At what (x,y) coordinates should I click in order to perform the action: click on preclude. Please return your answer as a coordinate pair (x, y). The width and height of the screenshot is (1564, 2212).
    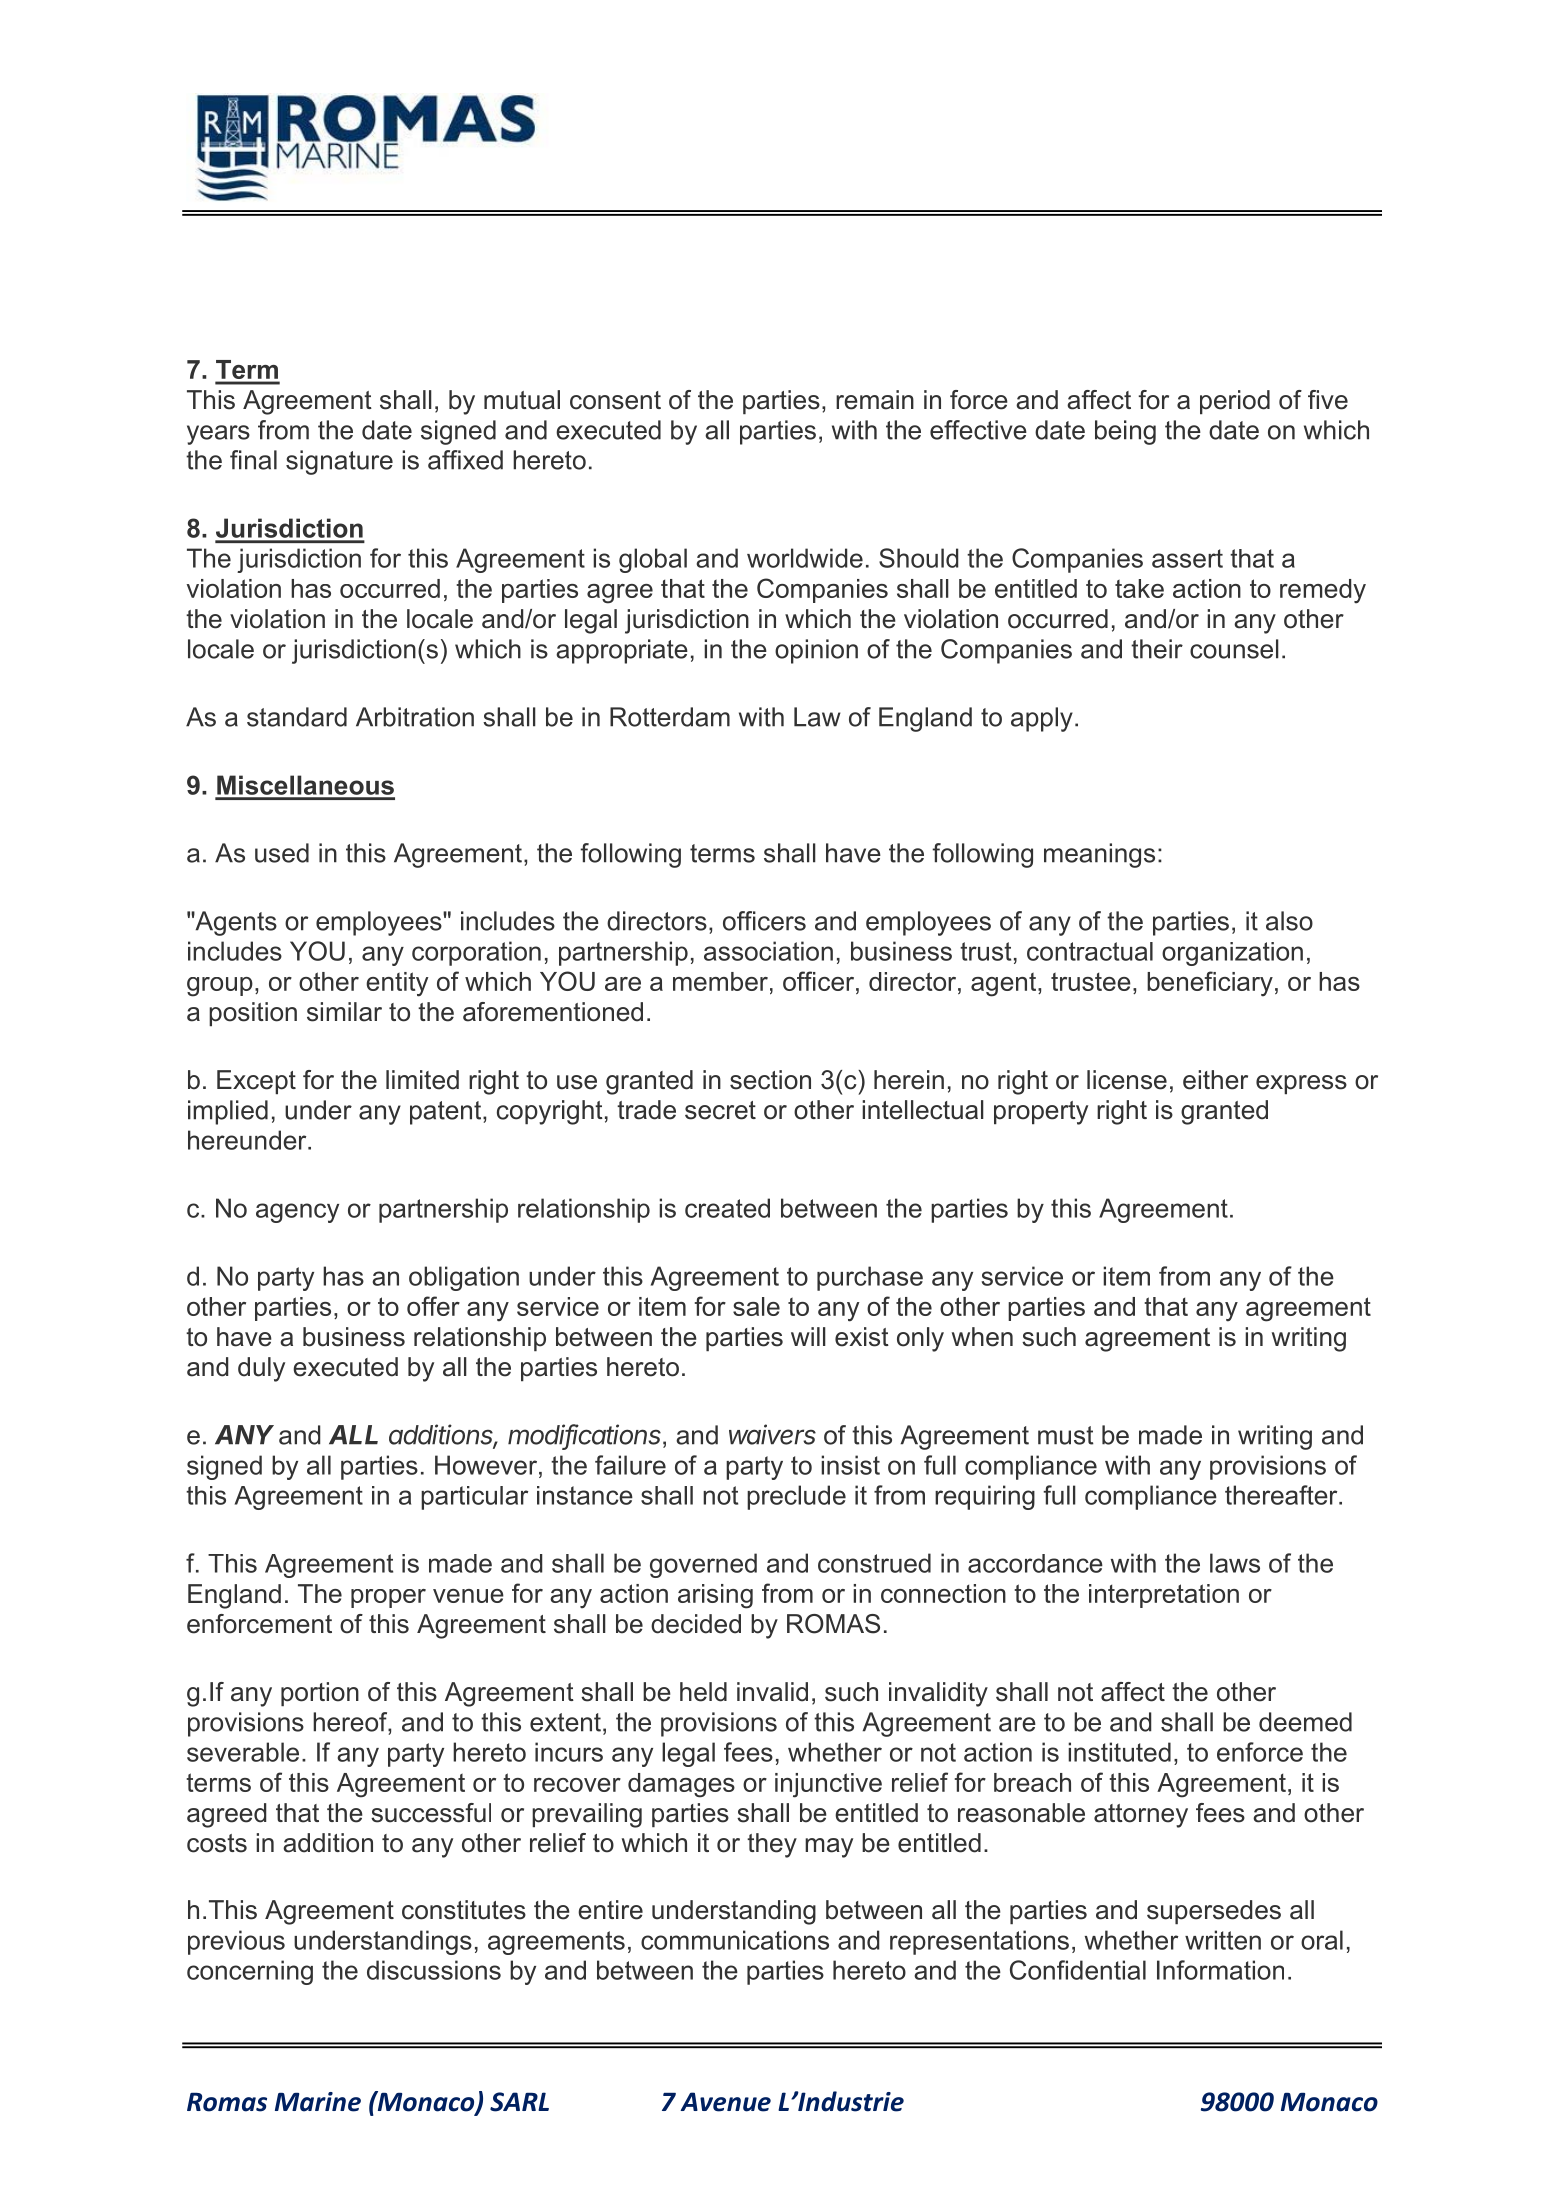
    Looking at the image, I should click on (796, 1497).
